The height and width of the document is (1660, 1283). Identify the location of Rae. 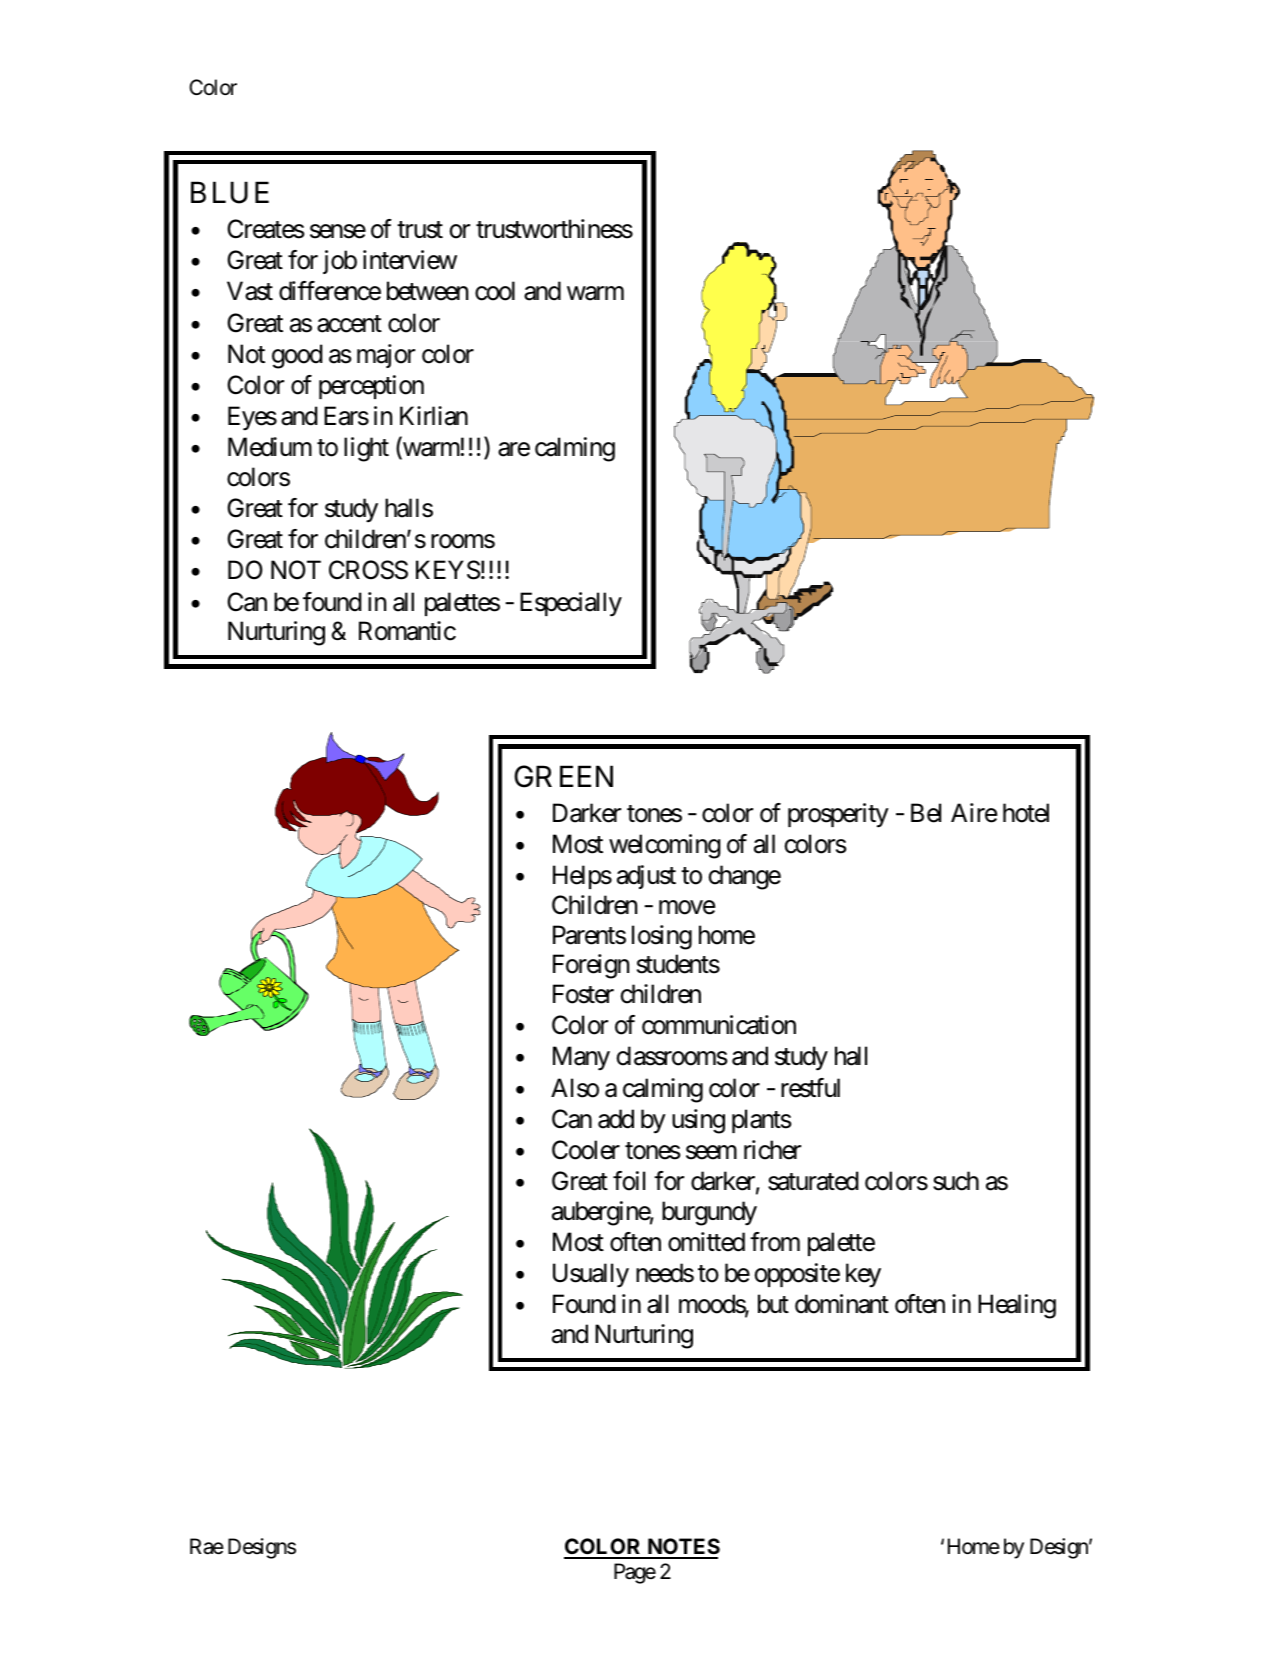
(207, 1546).
